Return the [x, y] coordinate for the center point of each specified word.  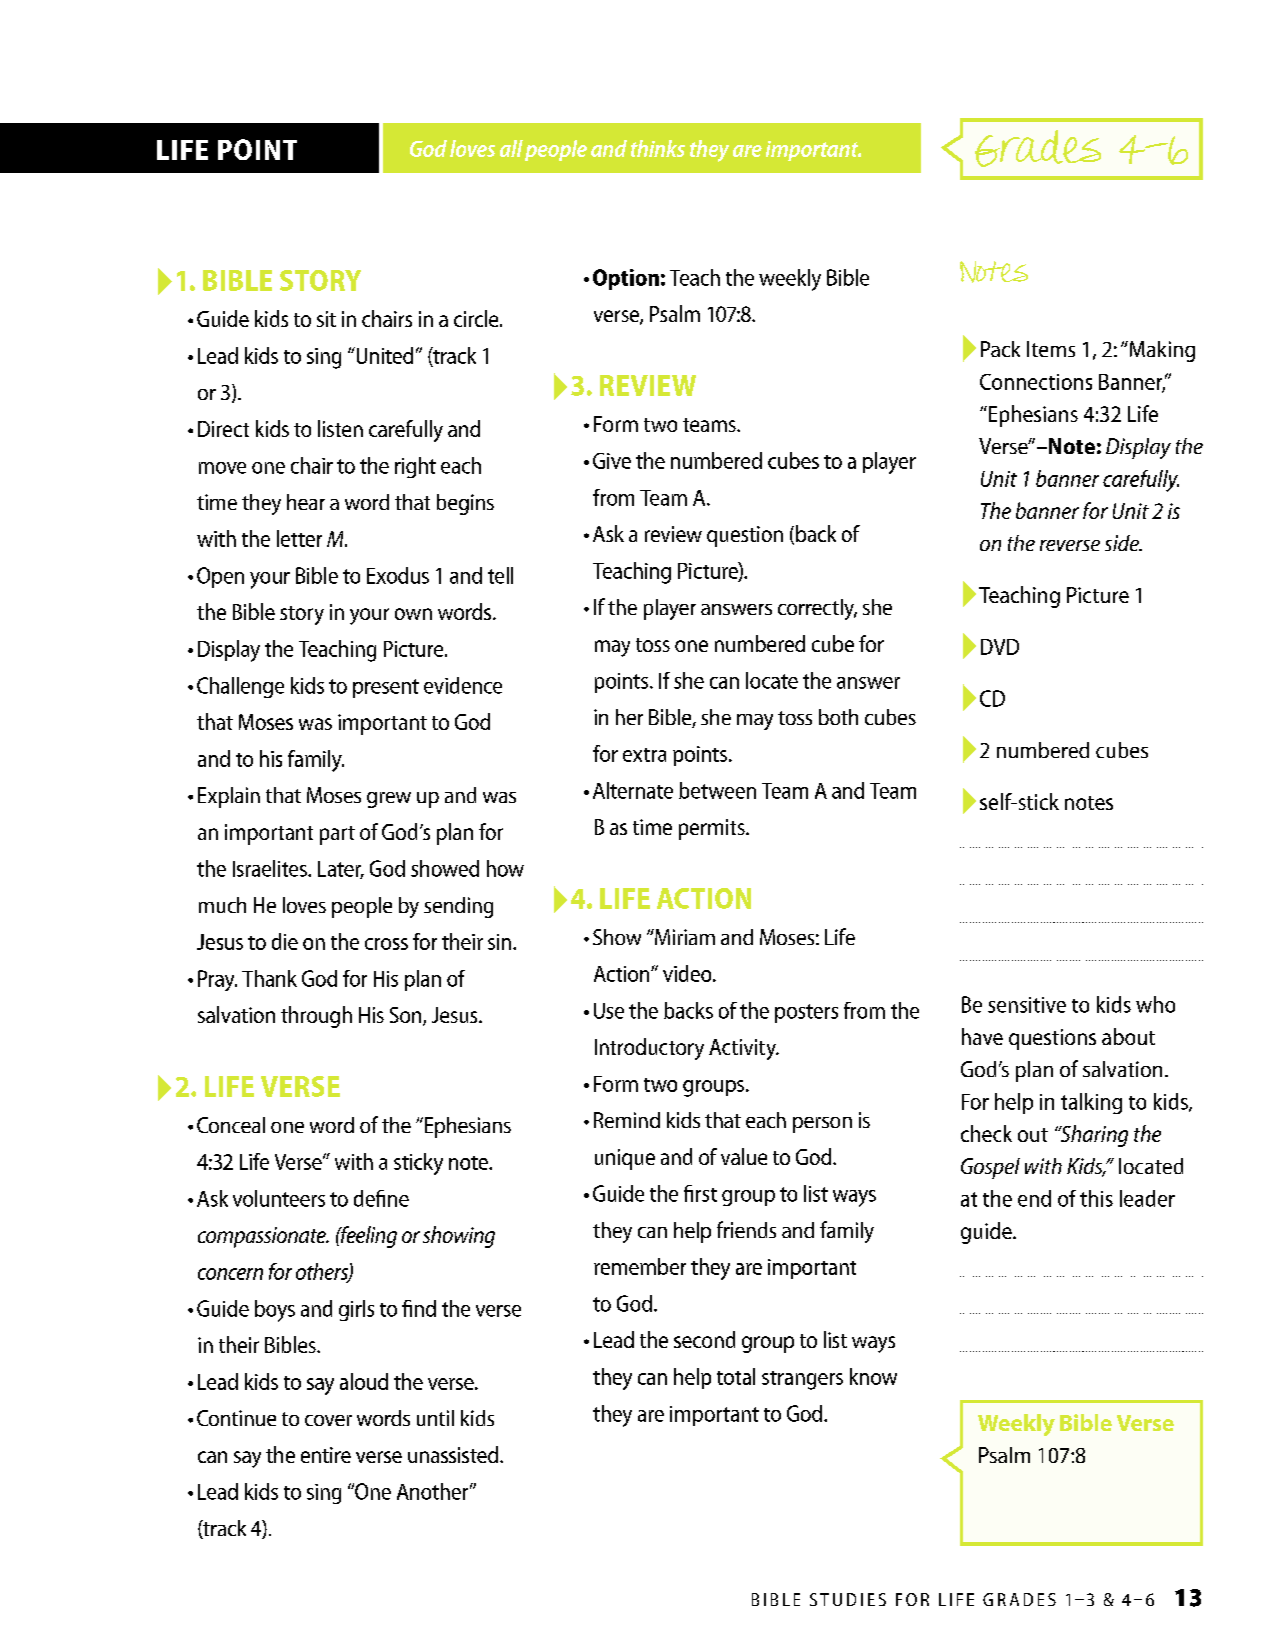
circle [477, 318]
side [1123, 543]
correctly [817, 609]
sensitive [1027, 1005]
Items [1051, 349]
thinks [658, 148]
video [688, 973]
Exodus [398, 575]
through [316, 1017]
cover [328, 1420]
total [736, 1376]
